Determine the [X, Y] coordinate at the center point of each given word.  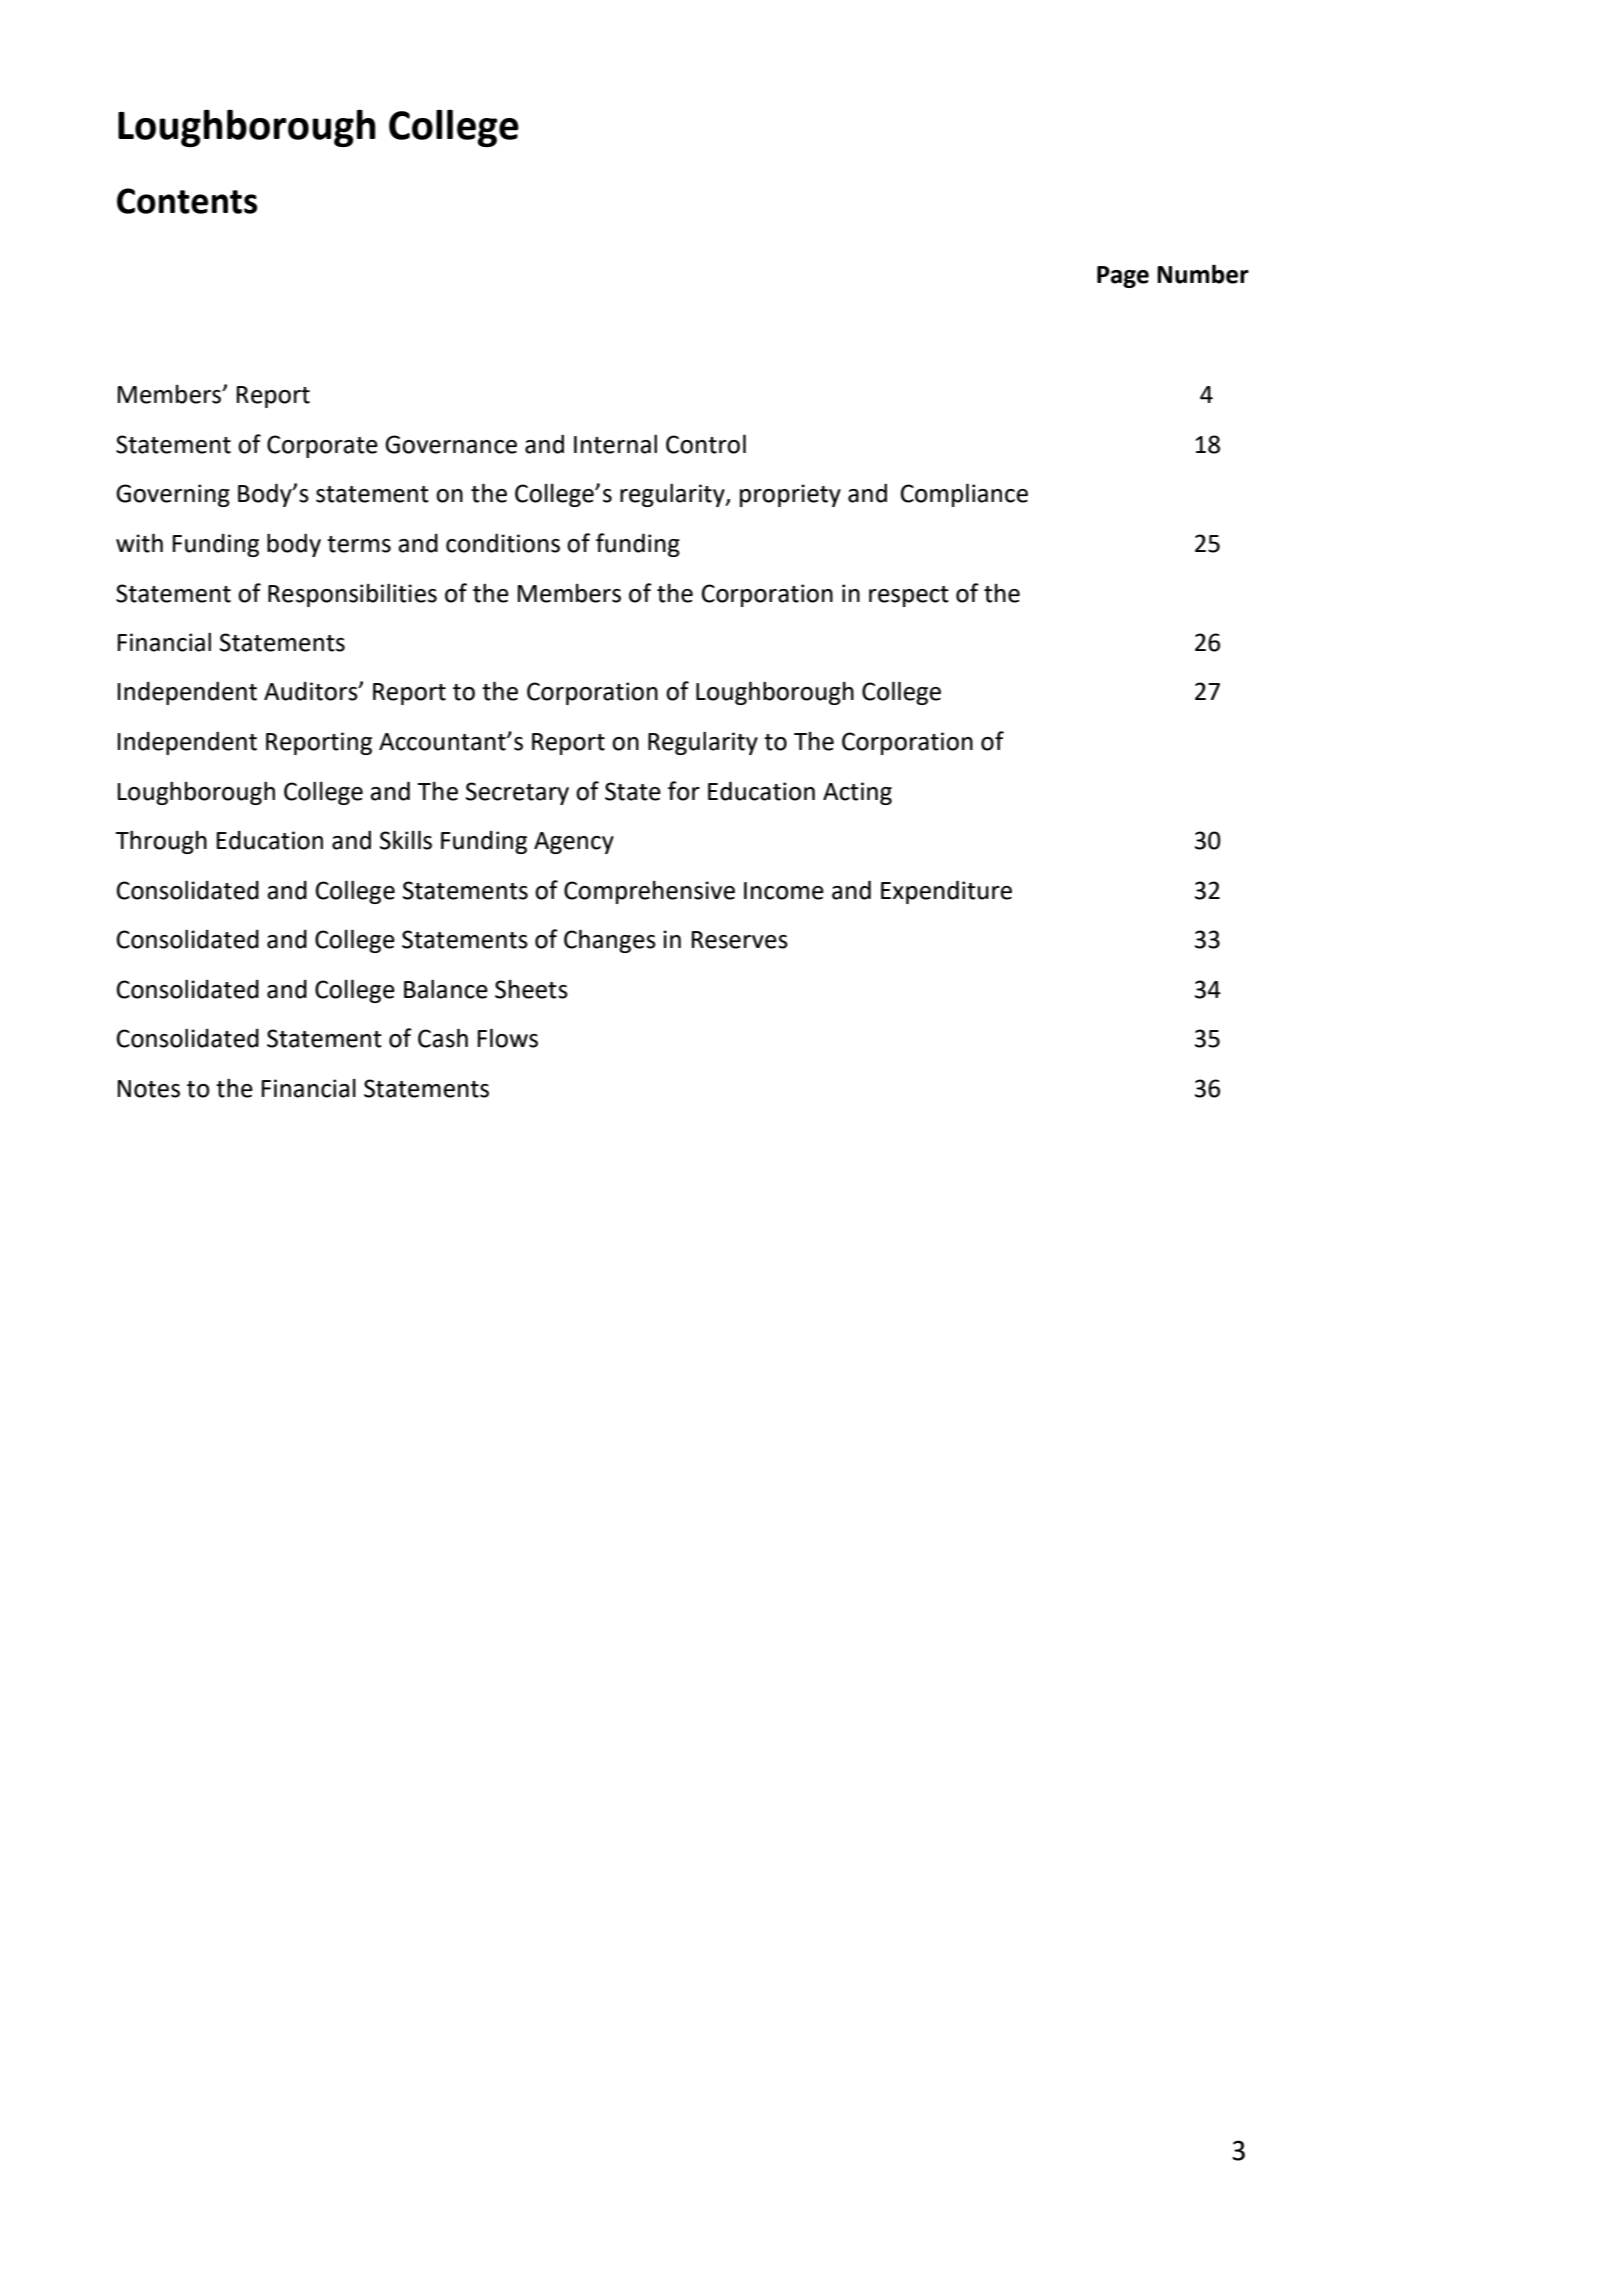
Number [1203, 274]
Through [161, 842]
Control [706, 444]
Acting [857, 793]
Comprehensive [649, 892]
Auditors [312, 691]
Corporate [322, 446]
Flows [508, 1038]
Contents [187, 201]
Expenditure [946, 892]
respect [909, 596]
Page [1123, 277]
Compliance [964, 495]
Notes [149, 1089]
